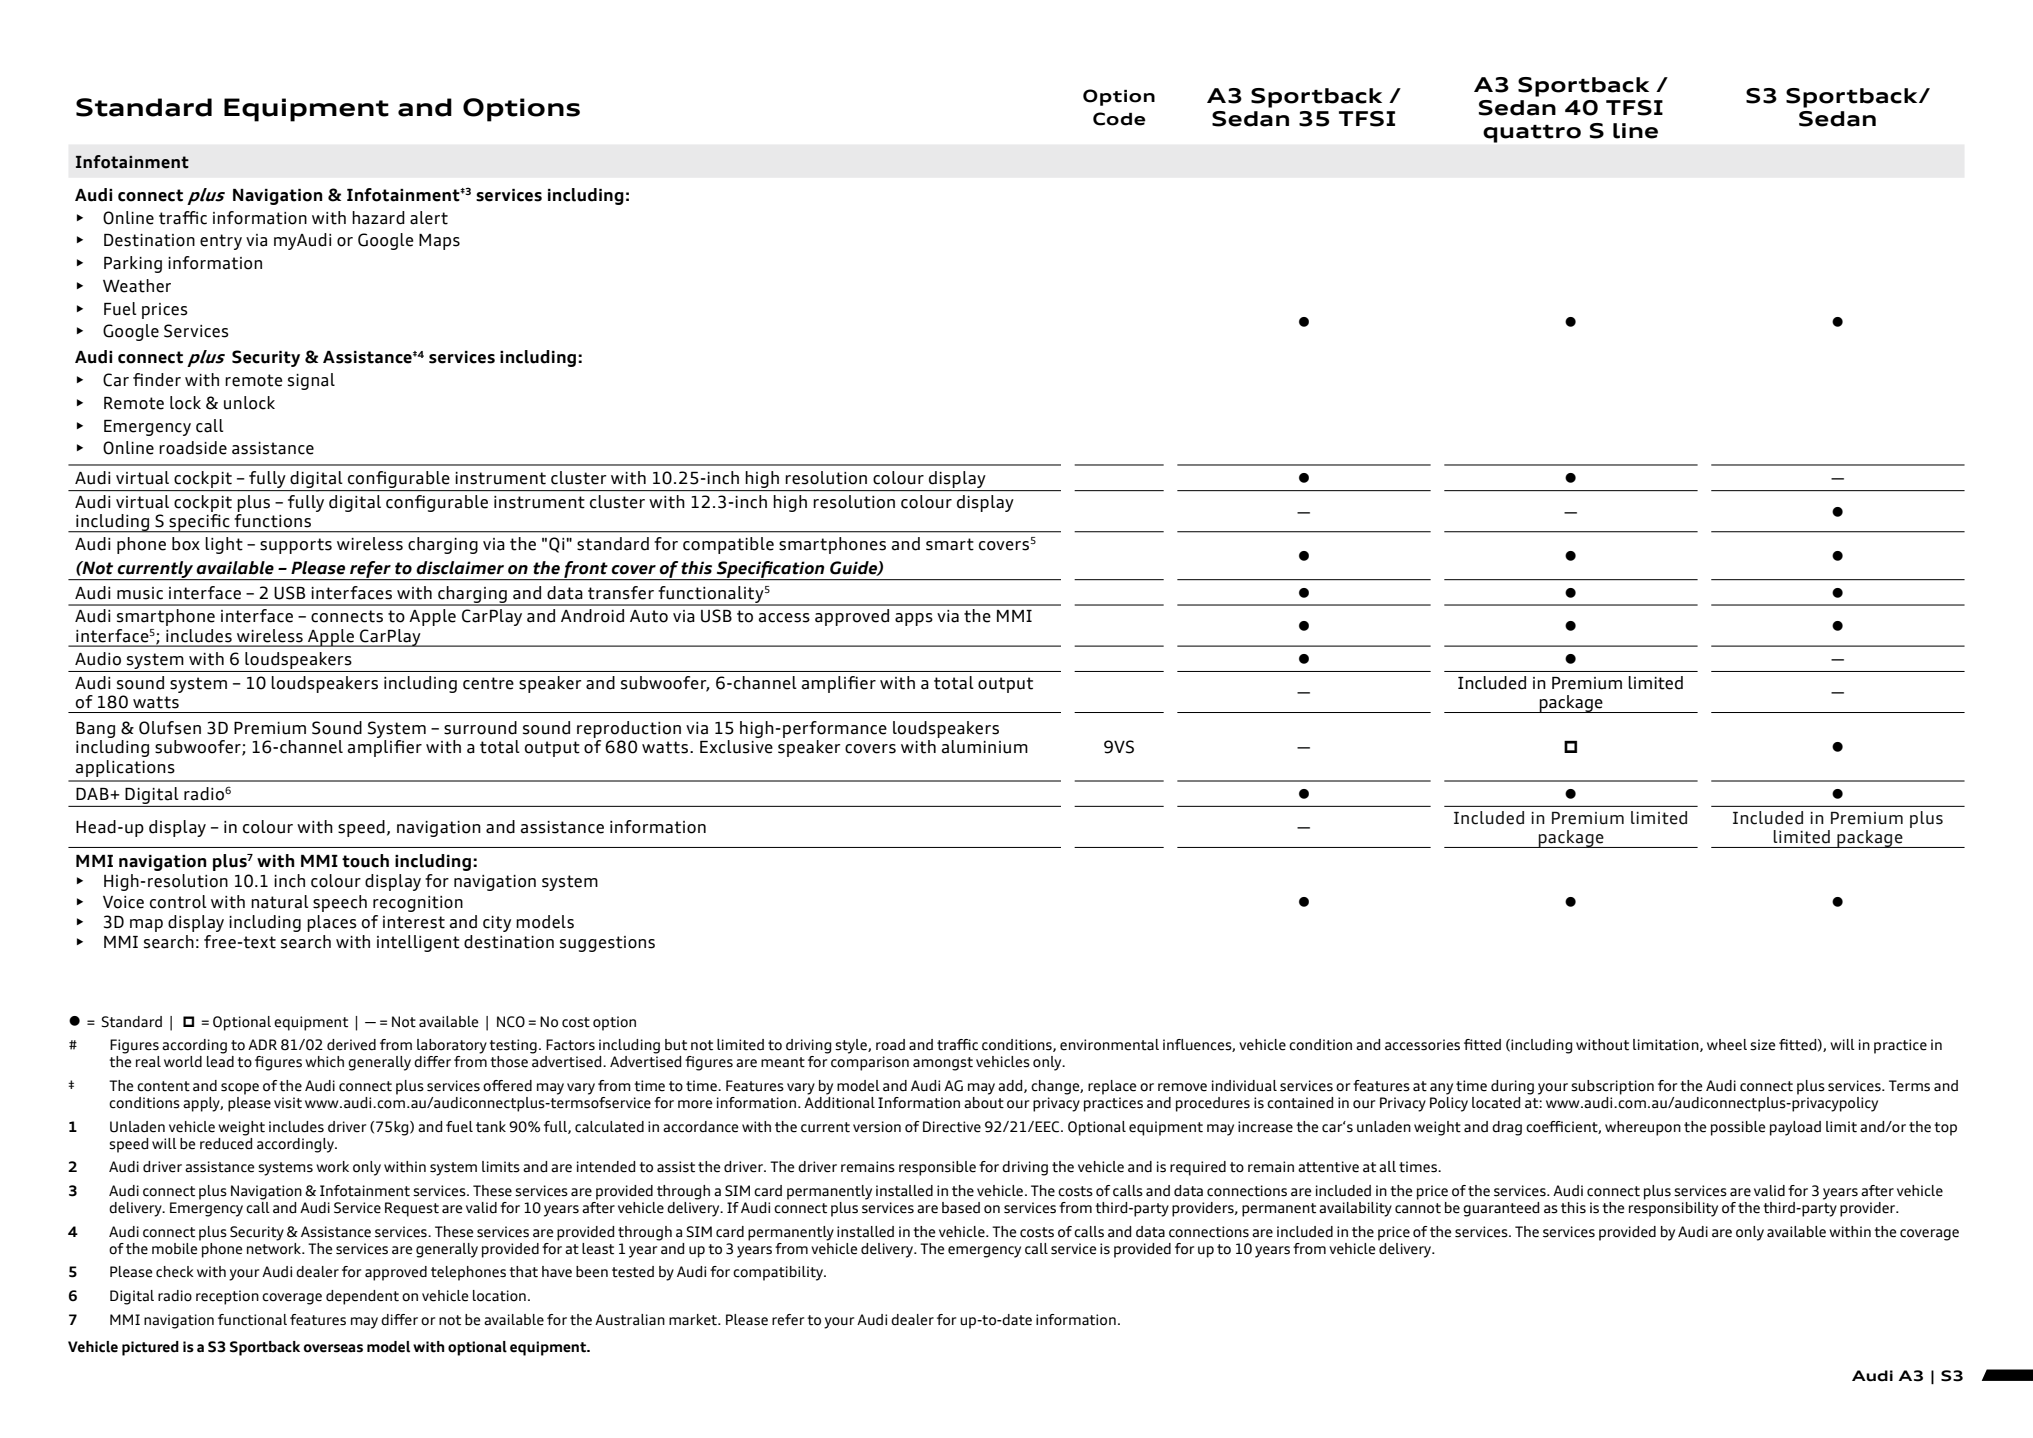 This document has width=2033, height=1438. What do you see at coordinates (1673, 1208) in the document?
I see `responsibility` at bounding box center [1673, 1208].
